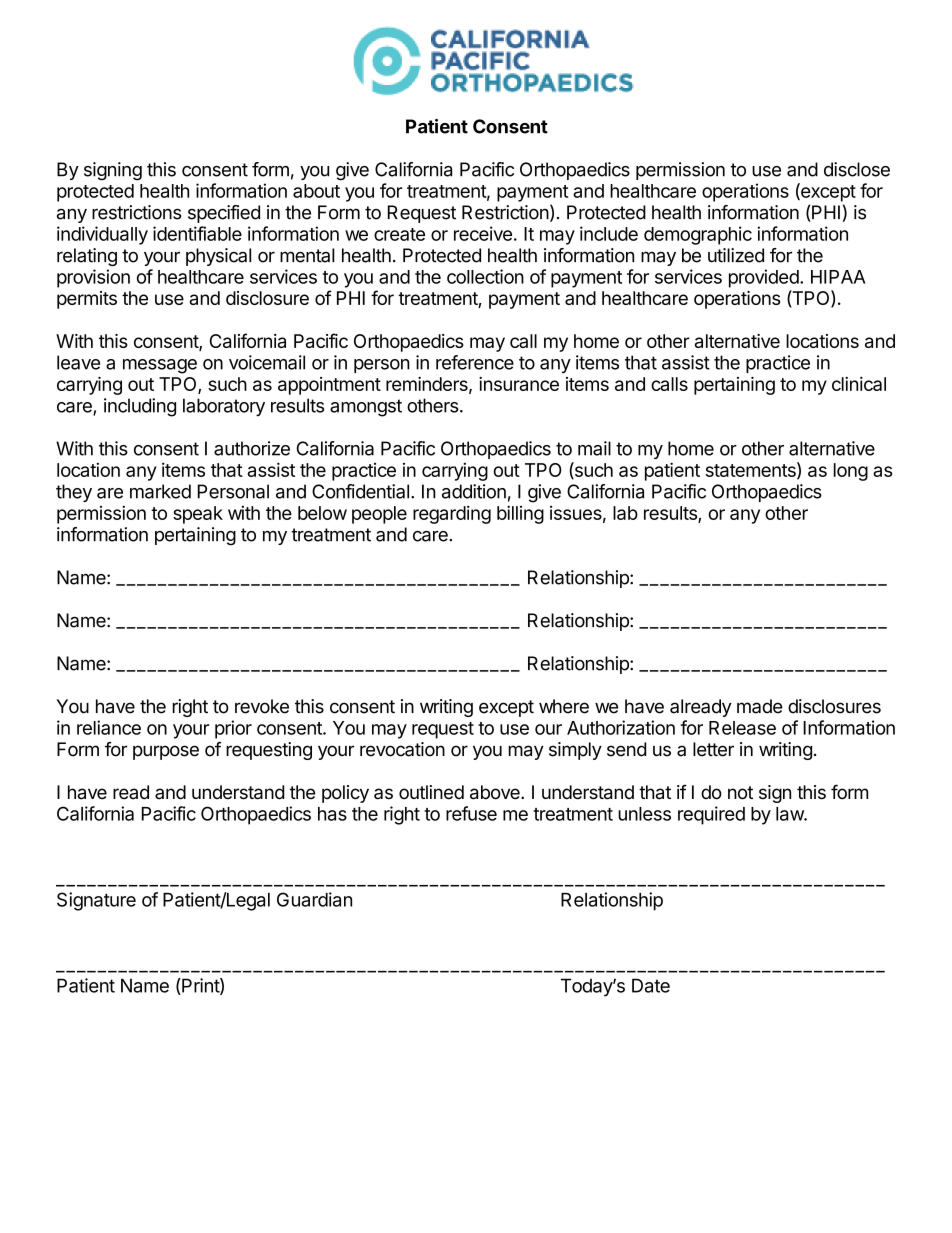  What do you see at coordinates (651, 985) in the screenshot?
I see `Date` at bounding box center [651, 985].
